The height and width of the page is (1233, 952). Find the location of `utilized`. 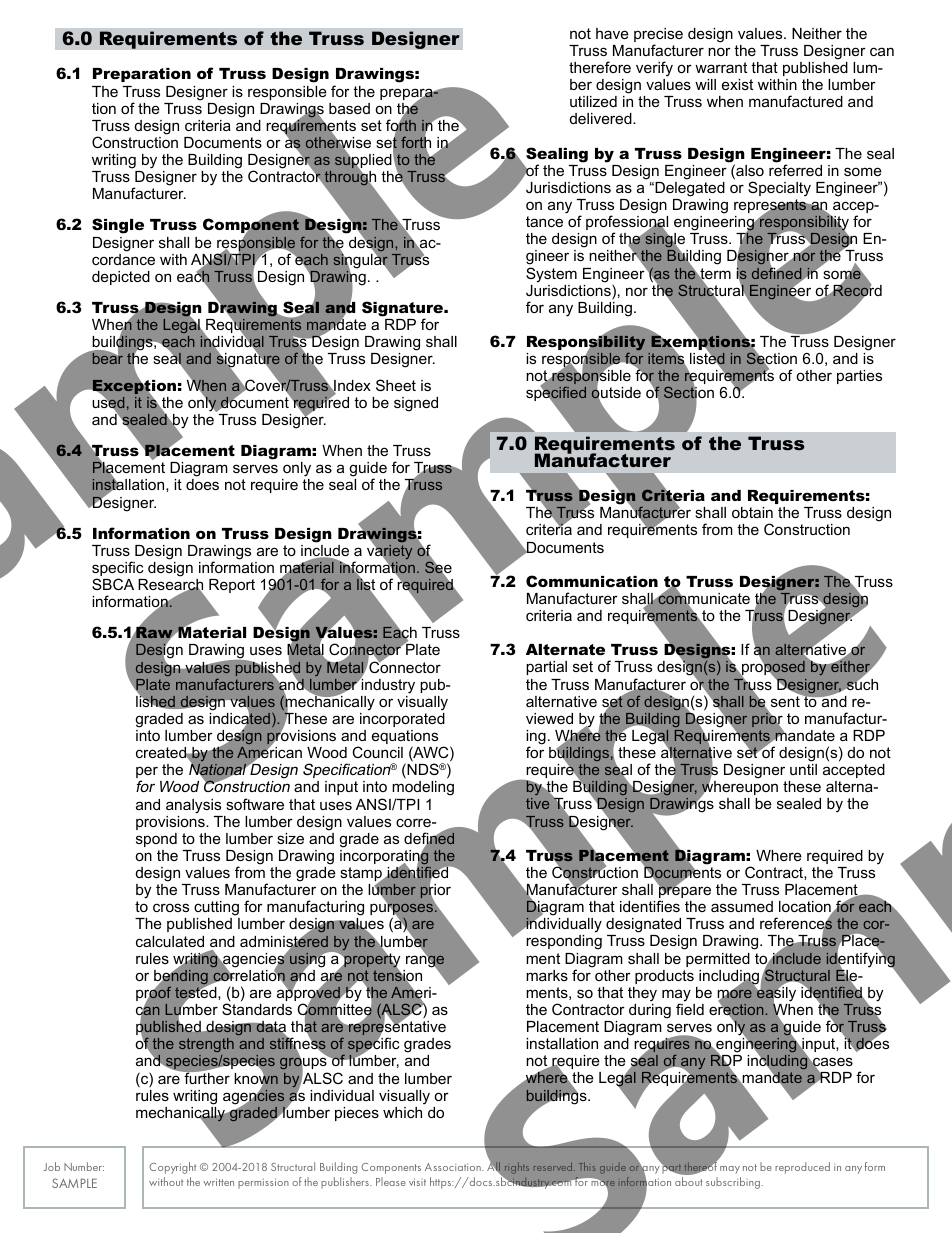

utilized is located at coordinates (593, 101).
